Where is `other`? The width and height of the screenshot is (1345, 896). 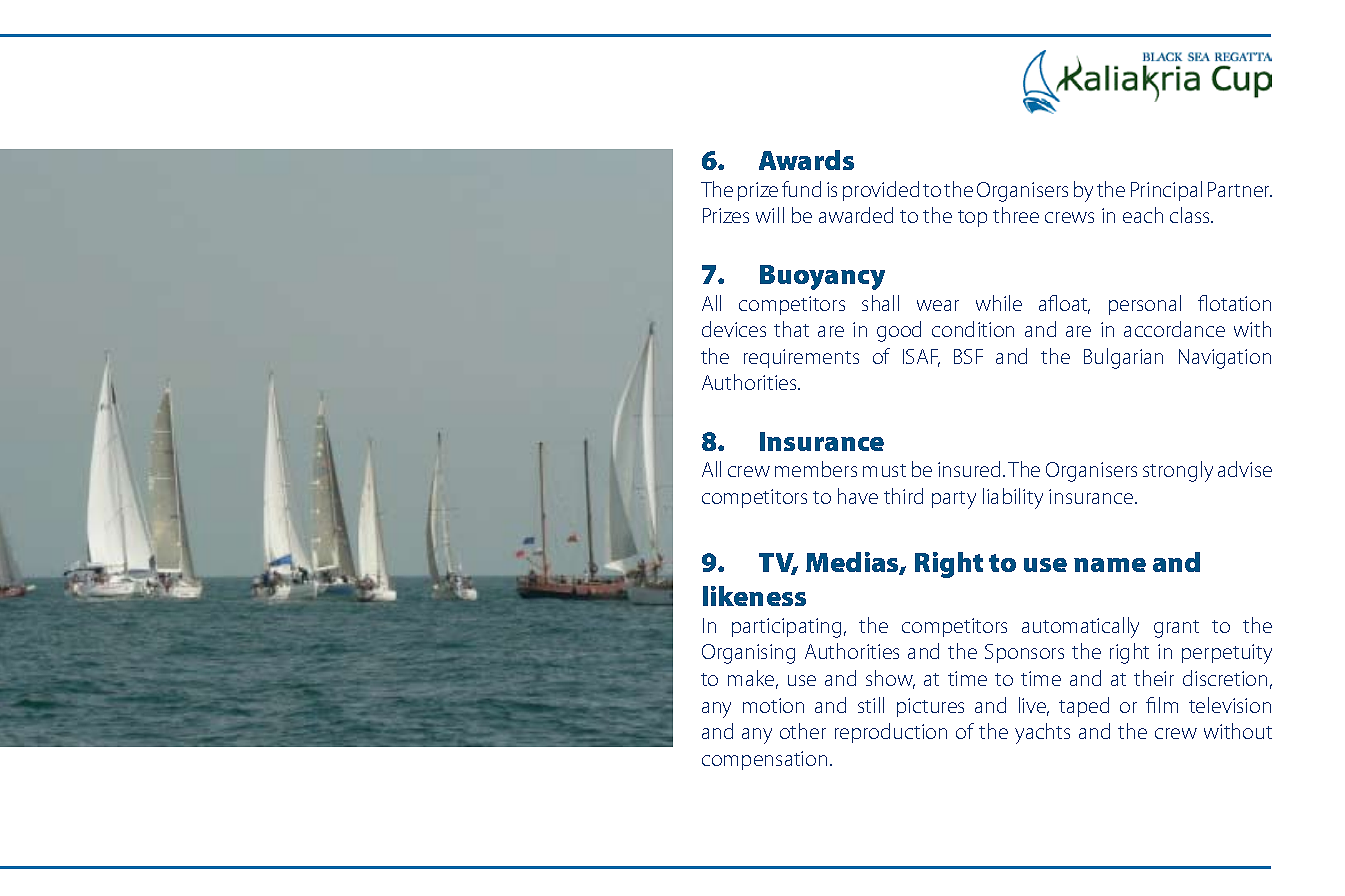 other is located at coordinates (803, 731).
